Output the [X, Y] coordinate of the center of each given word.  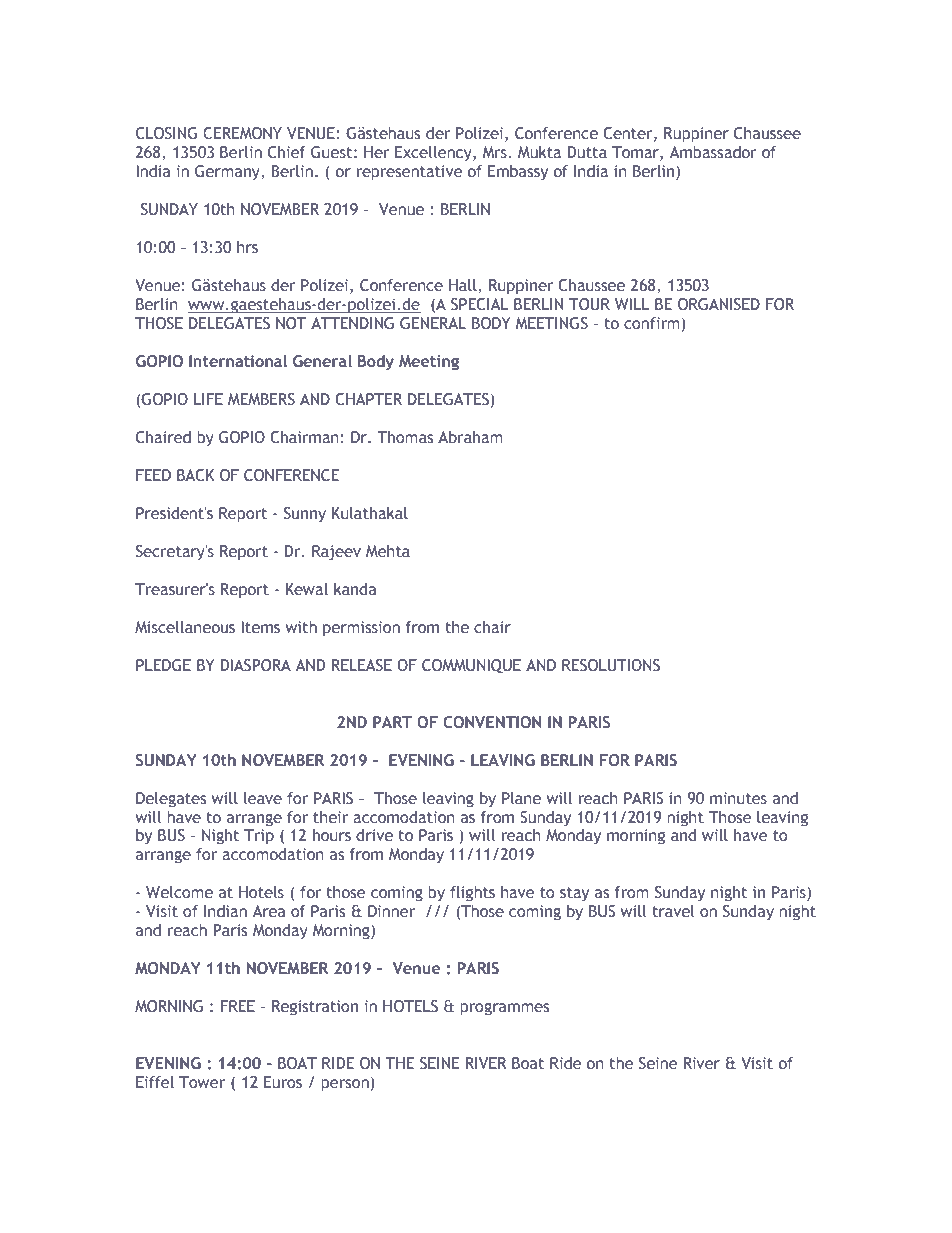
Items [260, 627]
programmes [504, 1009]
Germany [228, 172]
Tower [202, 1082]
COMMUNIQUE [471, 666]
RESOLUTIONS [611, 665]
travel [673, 911]
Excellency [434, 153]
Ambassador [713, 152]
